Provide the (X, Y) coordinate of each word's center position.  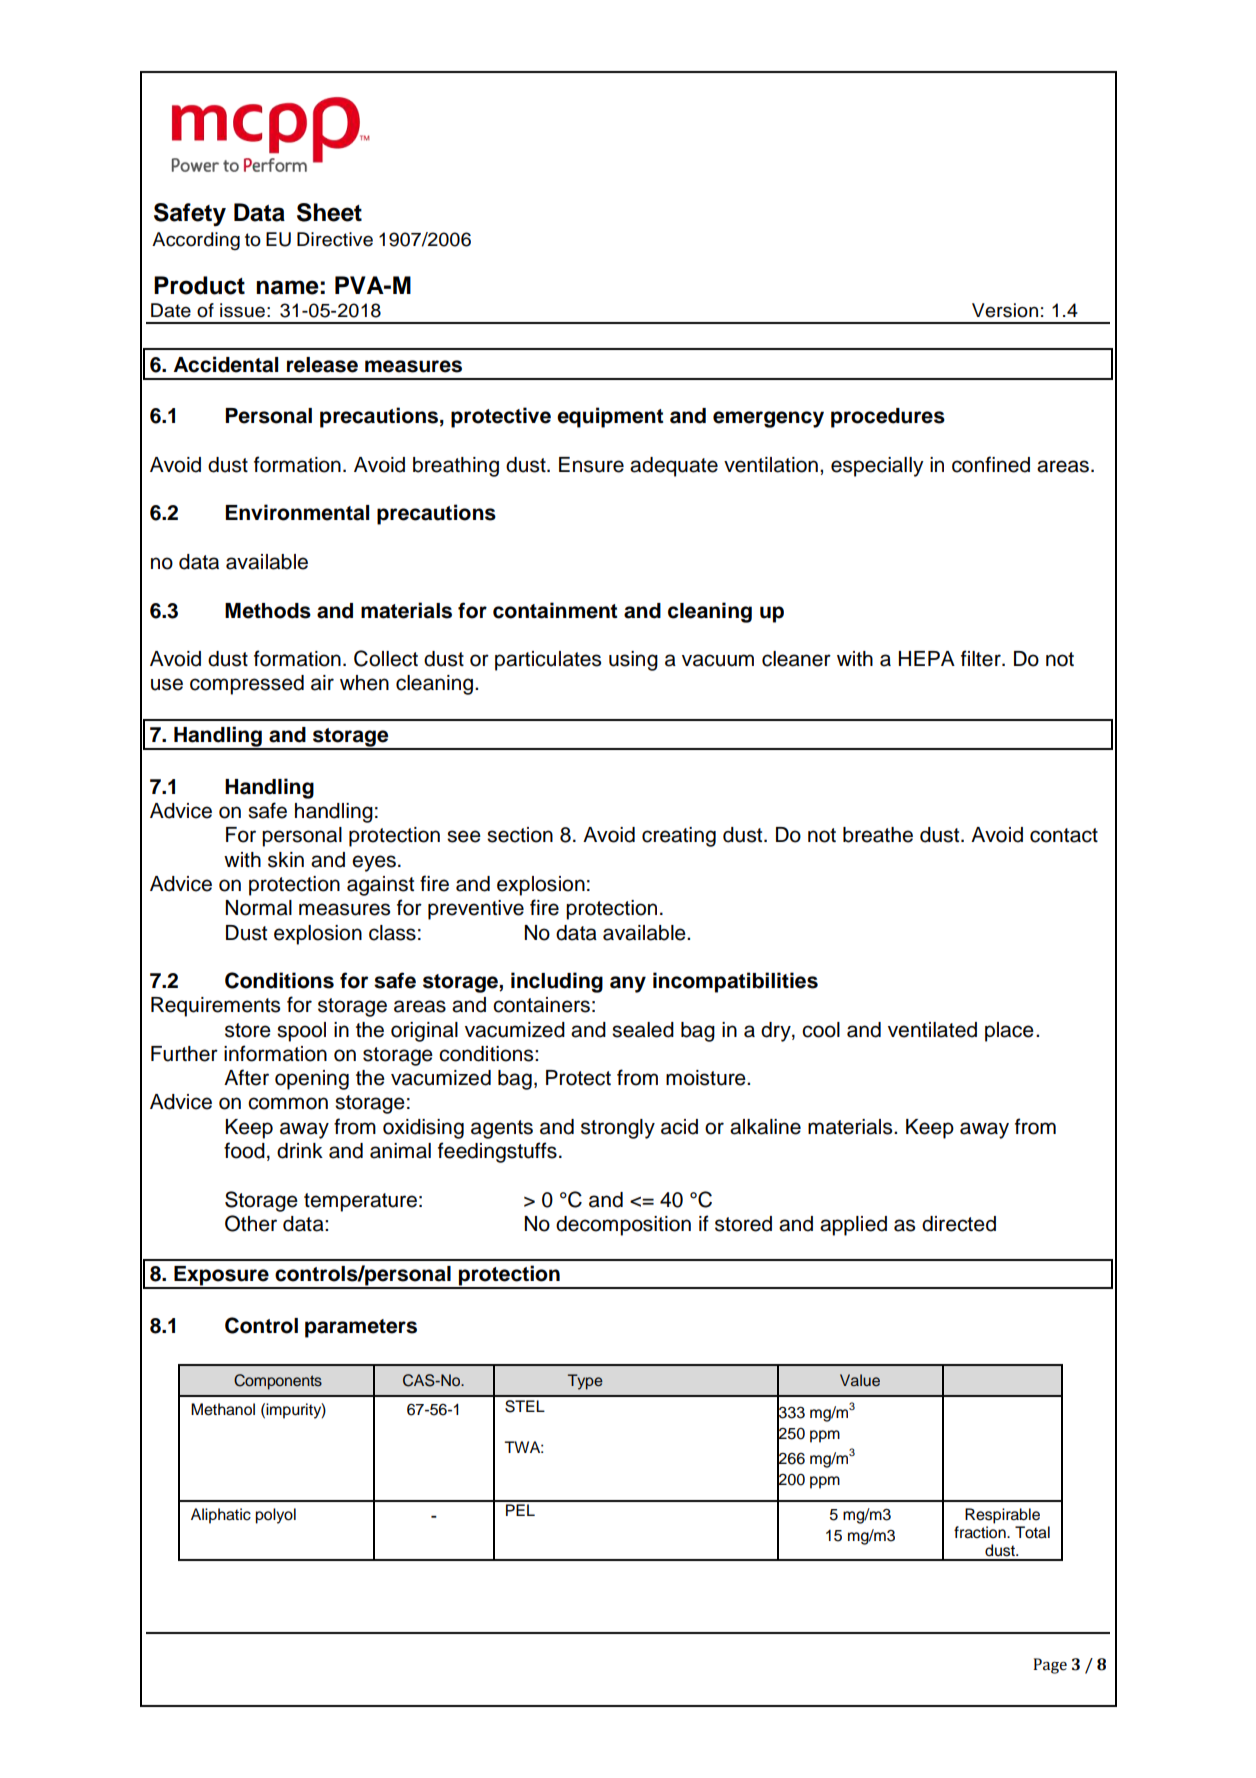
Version (1005, 310)
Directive (335, 239)
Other (251, 1223)
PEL (520, 1510)
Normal (259, 908)
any (628, 984)
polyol (275, 1516)
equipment (610, 417)
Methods (268, 611)
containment (555, 610)
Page (1050, 1666)
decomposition (623, 1226)
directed (959, 1224)
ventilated (932, 1030)
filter (982, 658)
